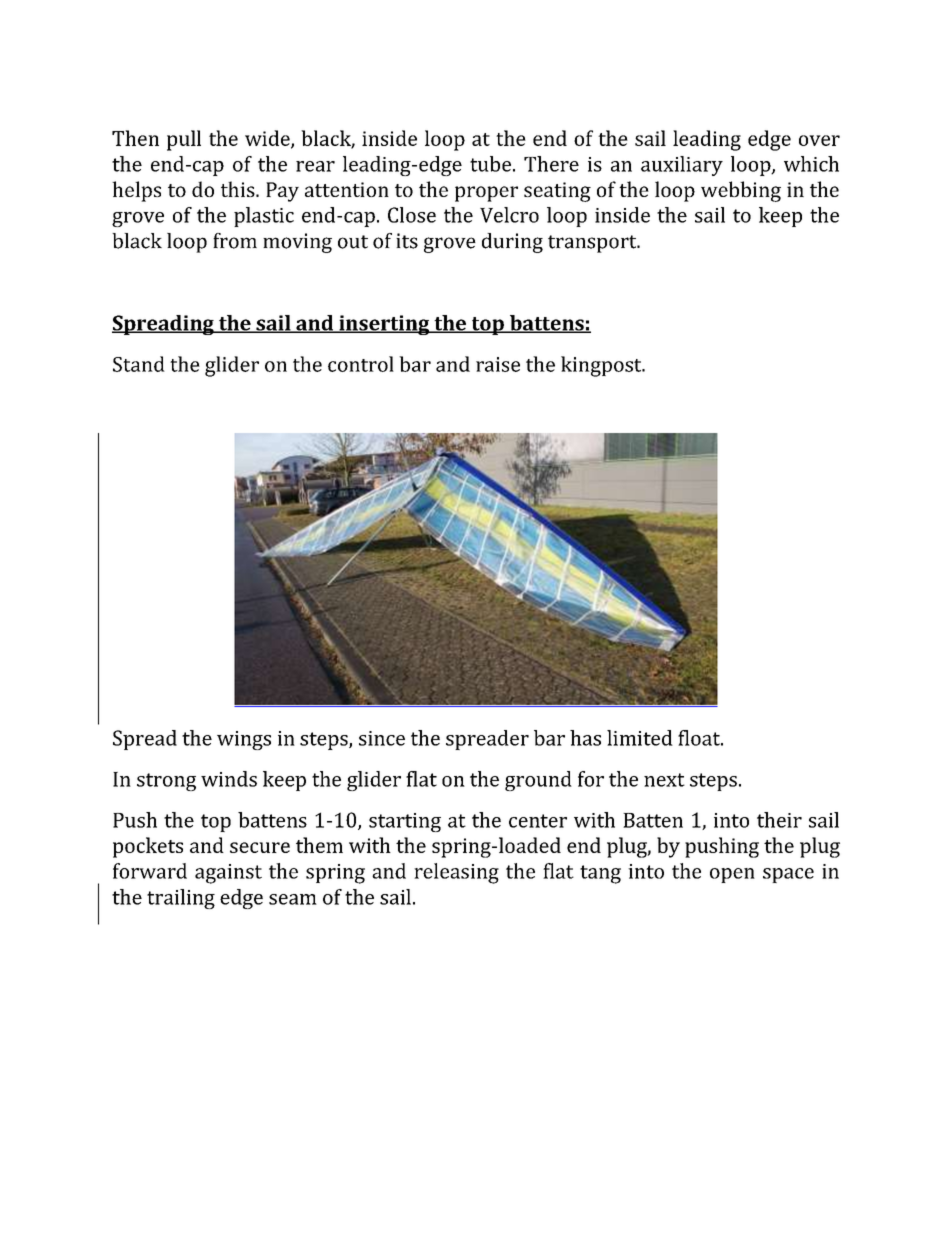 The width and height of the page is (952, 1233). I want to click on tube, so click(490, 164).
